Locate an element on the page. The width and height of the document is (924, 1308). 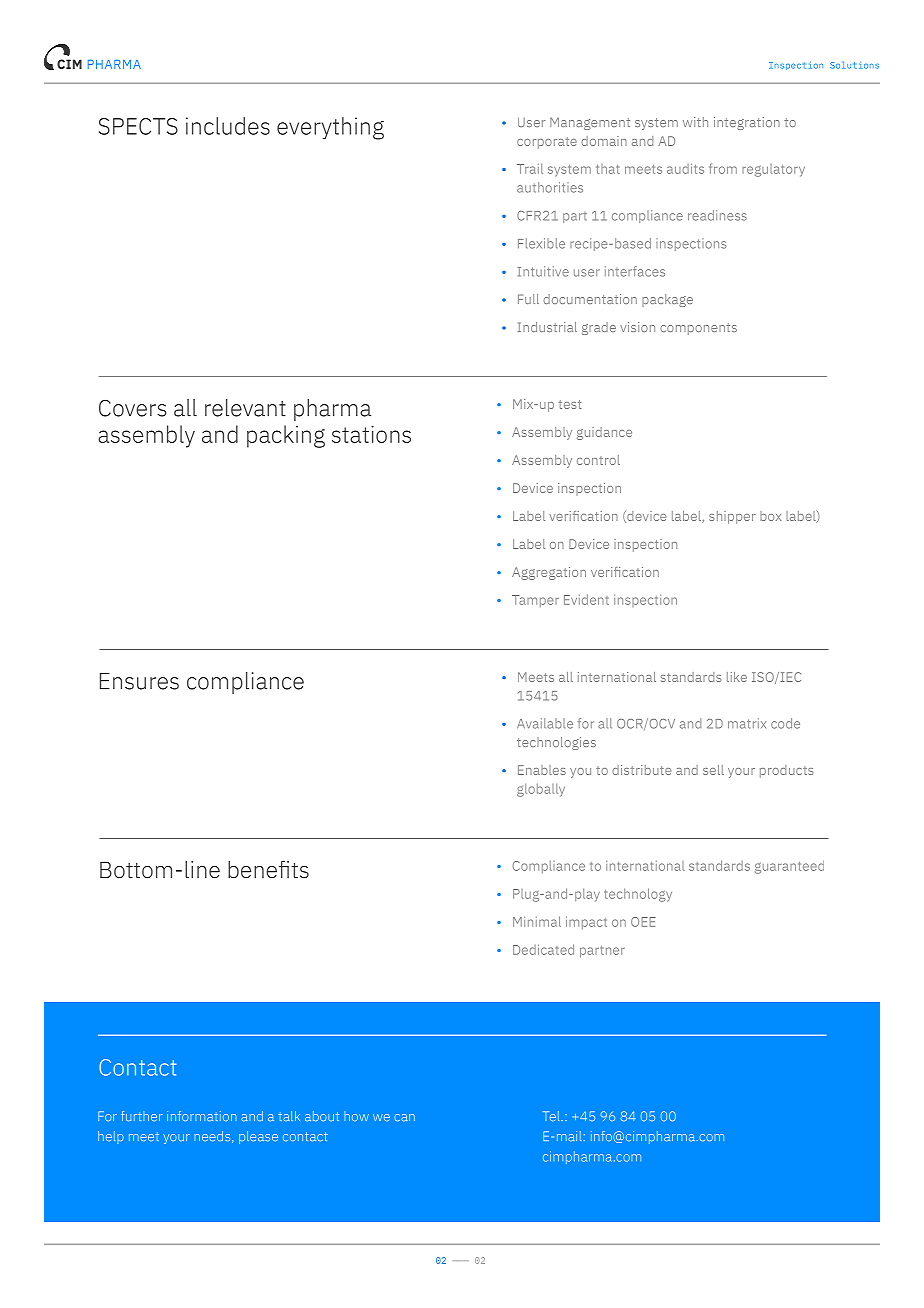
further is located at coordinates (142, 1116).
